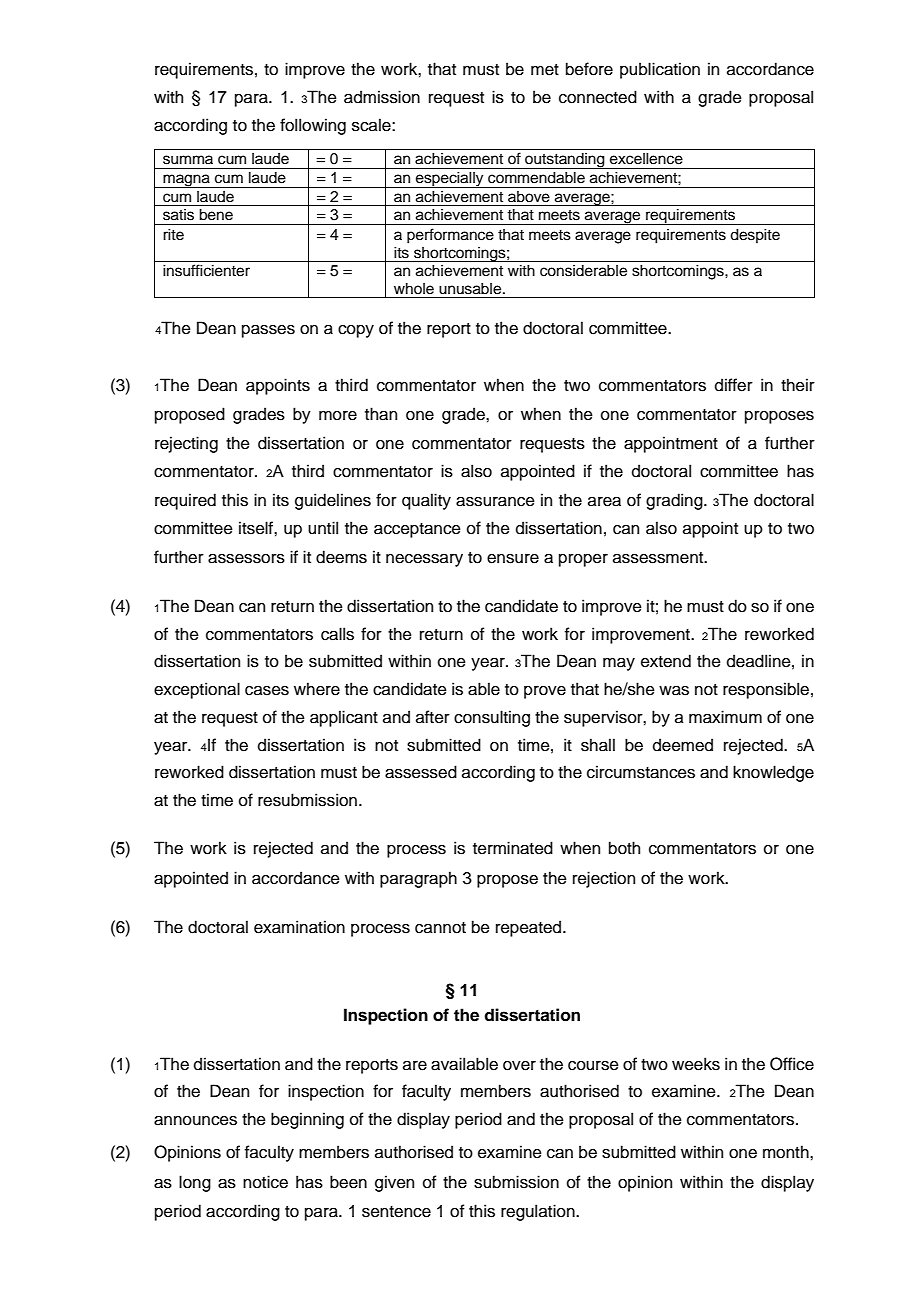 Image resolution: width=924 pixels, height=1308 pixels. I want to click on extend, so click(666, 661).
